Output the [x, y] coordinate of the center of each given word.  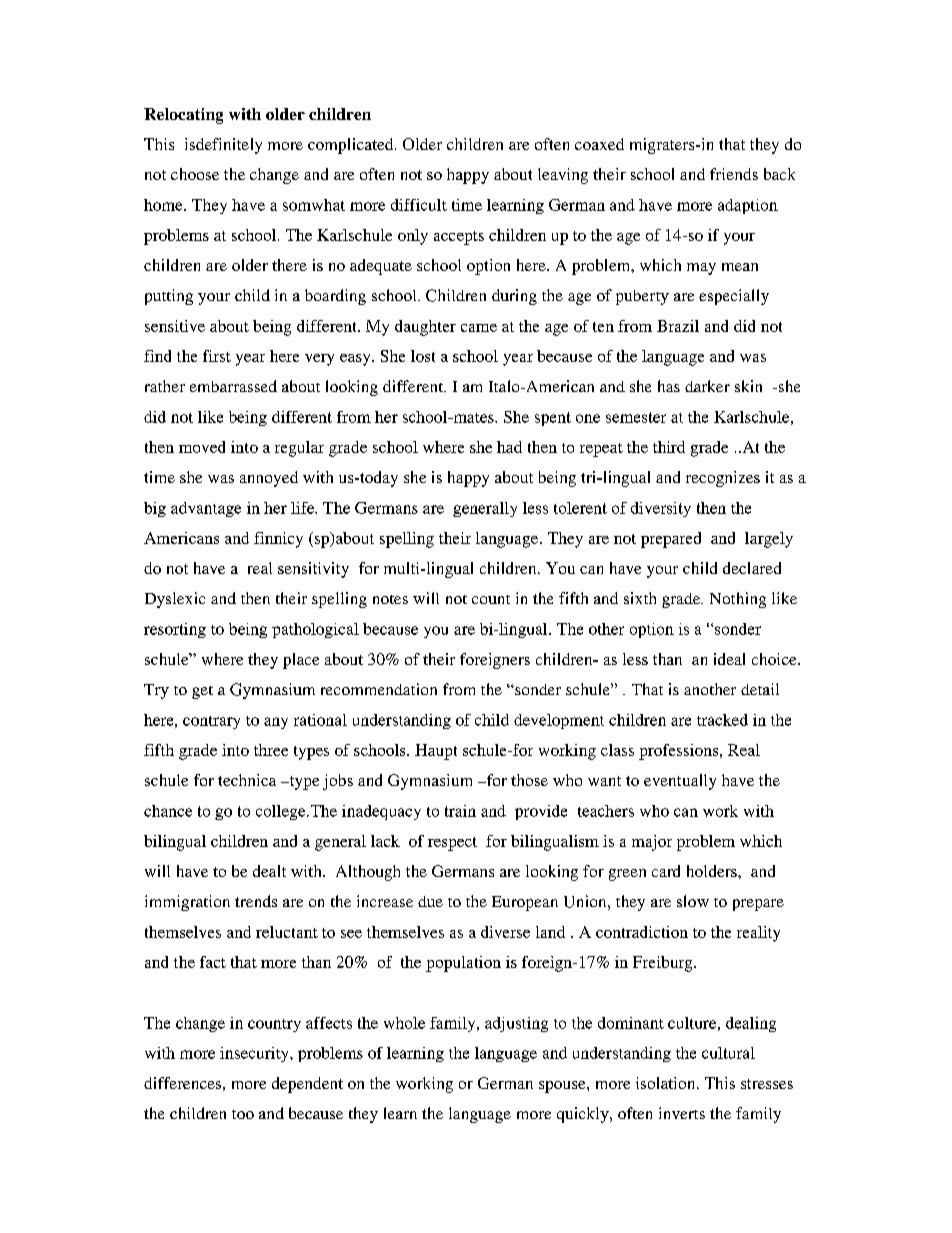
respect [452, 844]
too [243, 1114]
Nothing [738, 600]
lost [423, 356]
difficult [419, 205]
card [666, 871]
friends [734, 174]
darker [707, 386]
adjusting [516, 1024]
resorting [175, 630]
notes [390, 599]
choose [195, 174]
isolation [667, 1083]
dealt [269, 871]
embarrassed [233, 386]
